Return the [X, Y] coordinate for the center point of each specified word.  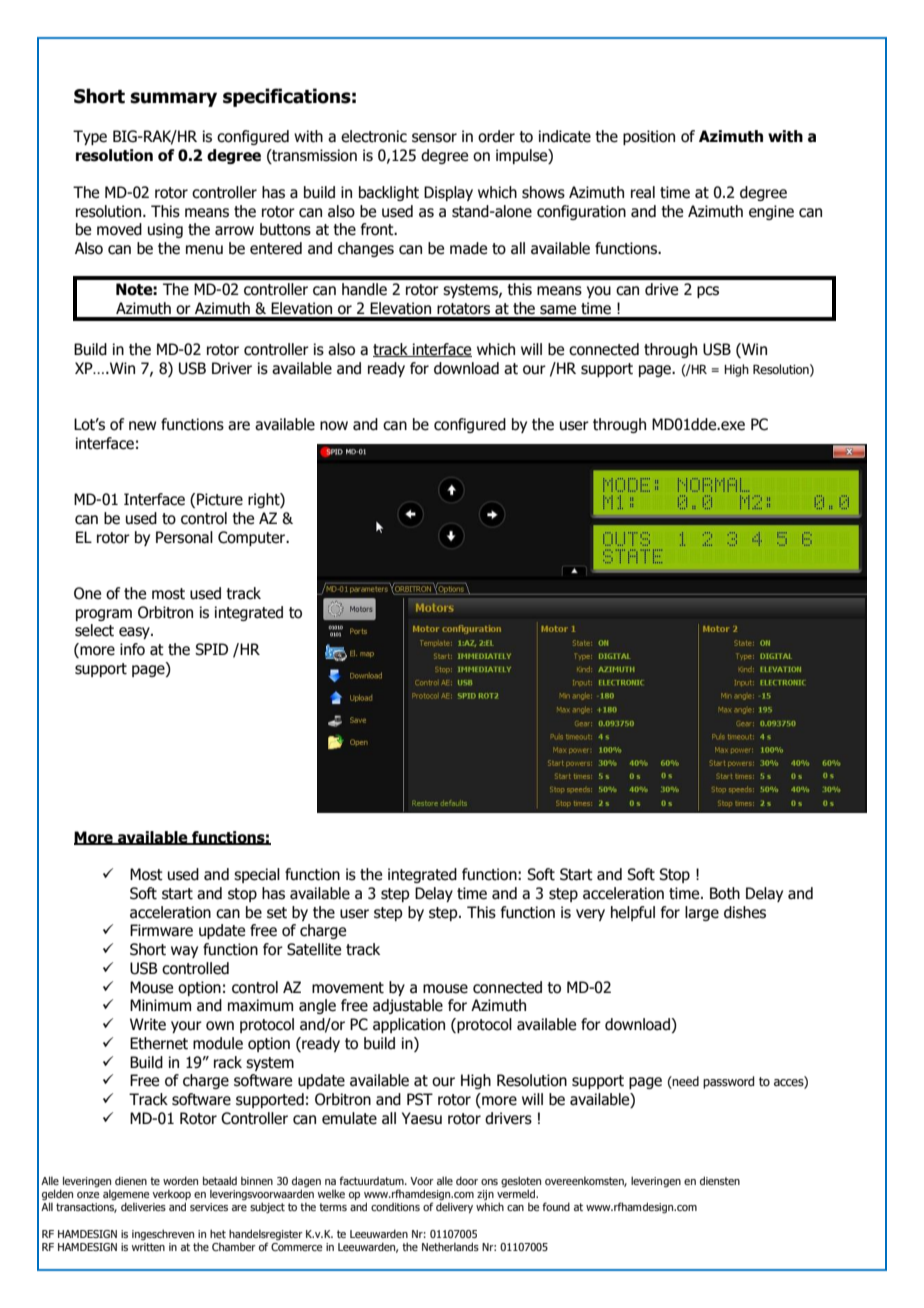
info [132, 649]
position [649, 137]
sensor [434, 138]
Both [725, 893]
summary [173, 99]
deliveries [143, 1206]
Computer [253, 538]
